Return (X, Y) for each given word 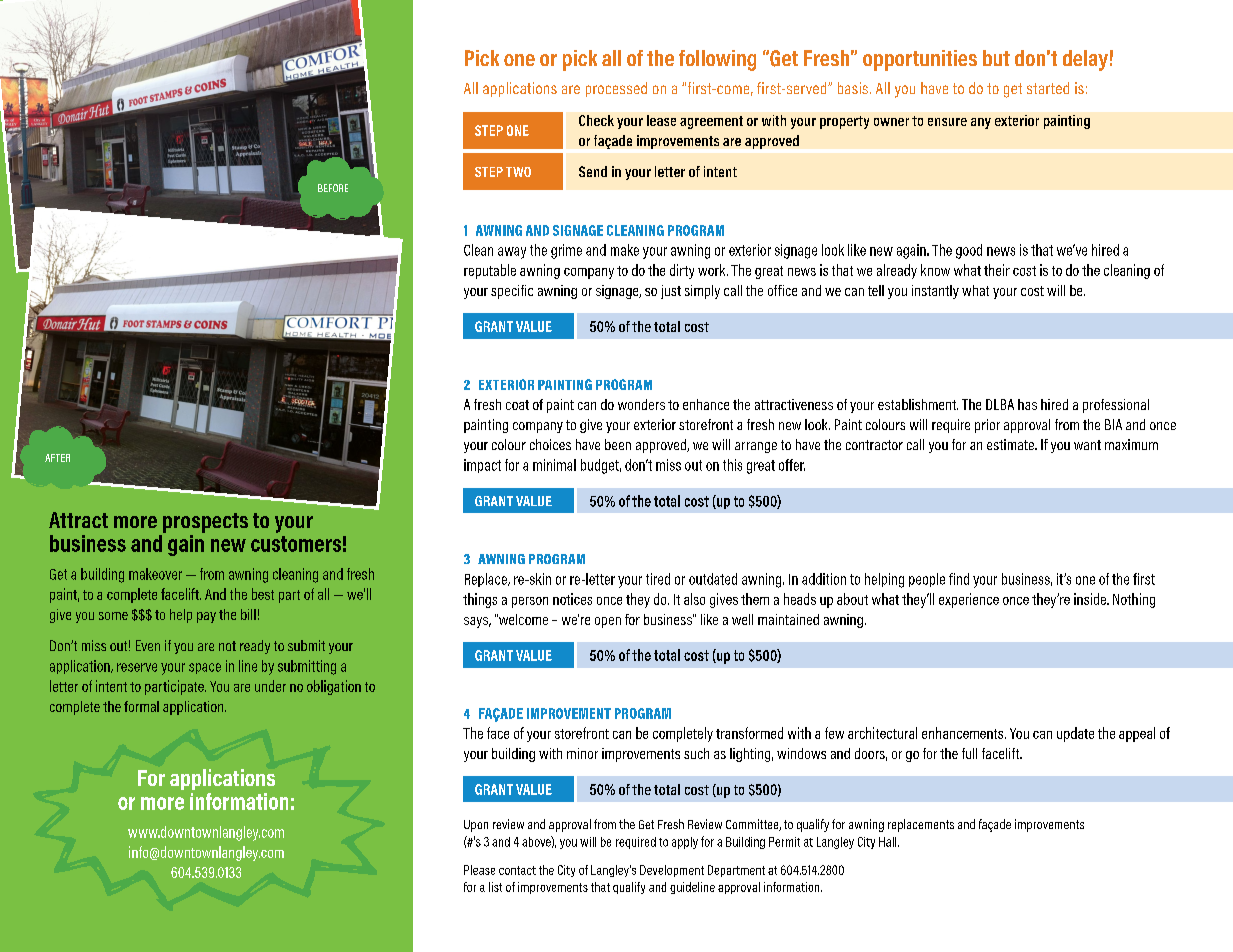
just (671, 292)
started (1048, 88)
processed (616, 89)
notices (572, 599)
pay (206, 617)
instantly (935, 292)
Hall (889, 842)
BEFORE (333, 188)
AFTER (57, 458)
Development (672, 871)
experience (969, 600)
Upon (476, 826)
